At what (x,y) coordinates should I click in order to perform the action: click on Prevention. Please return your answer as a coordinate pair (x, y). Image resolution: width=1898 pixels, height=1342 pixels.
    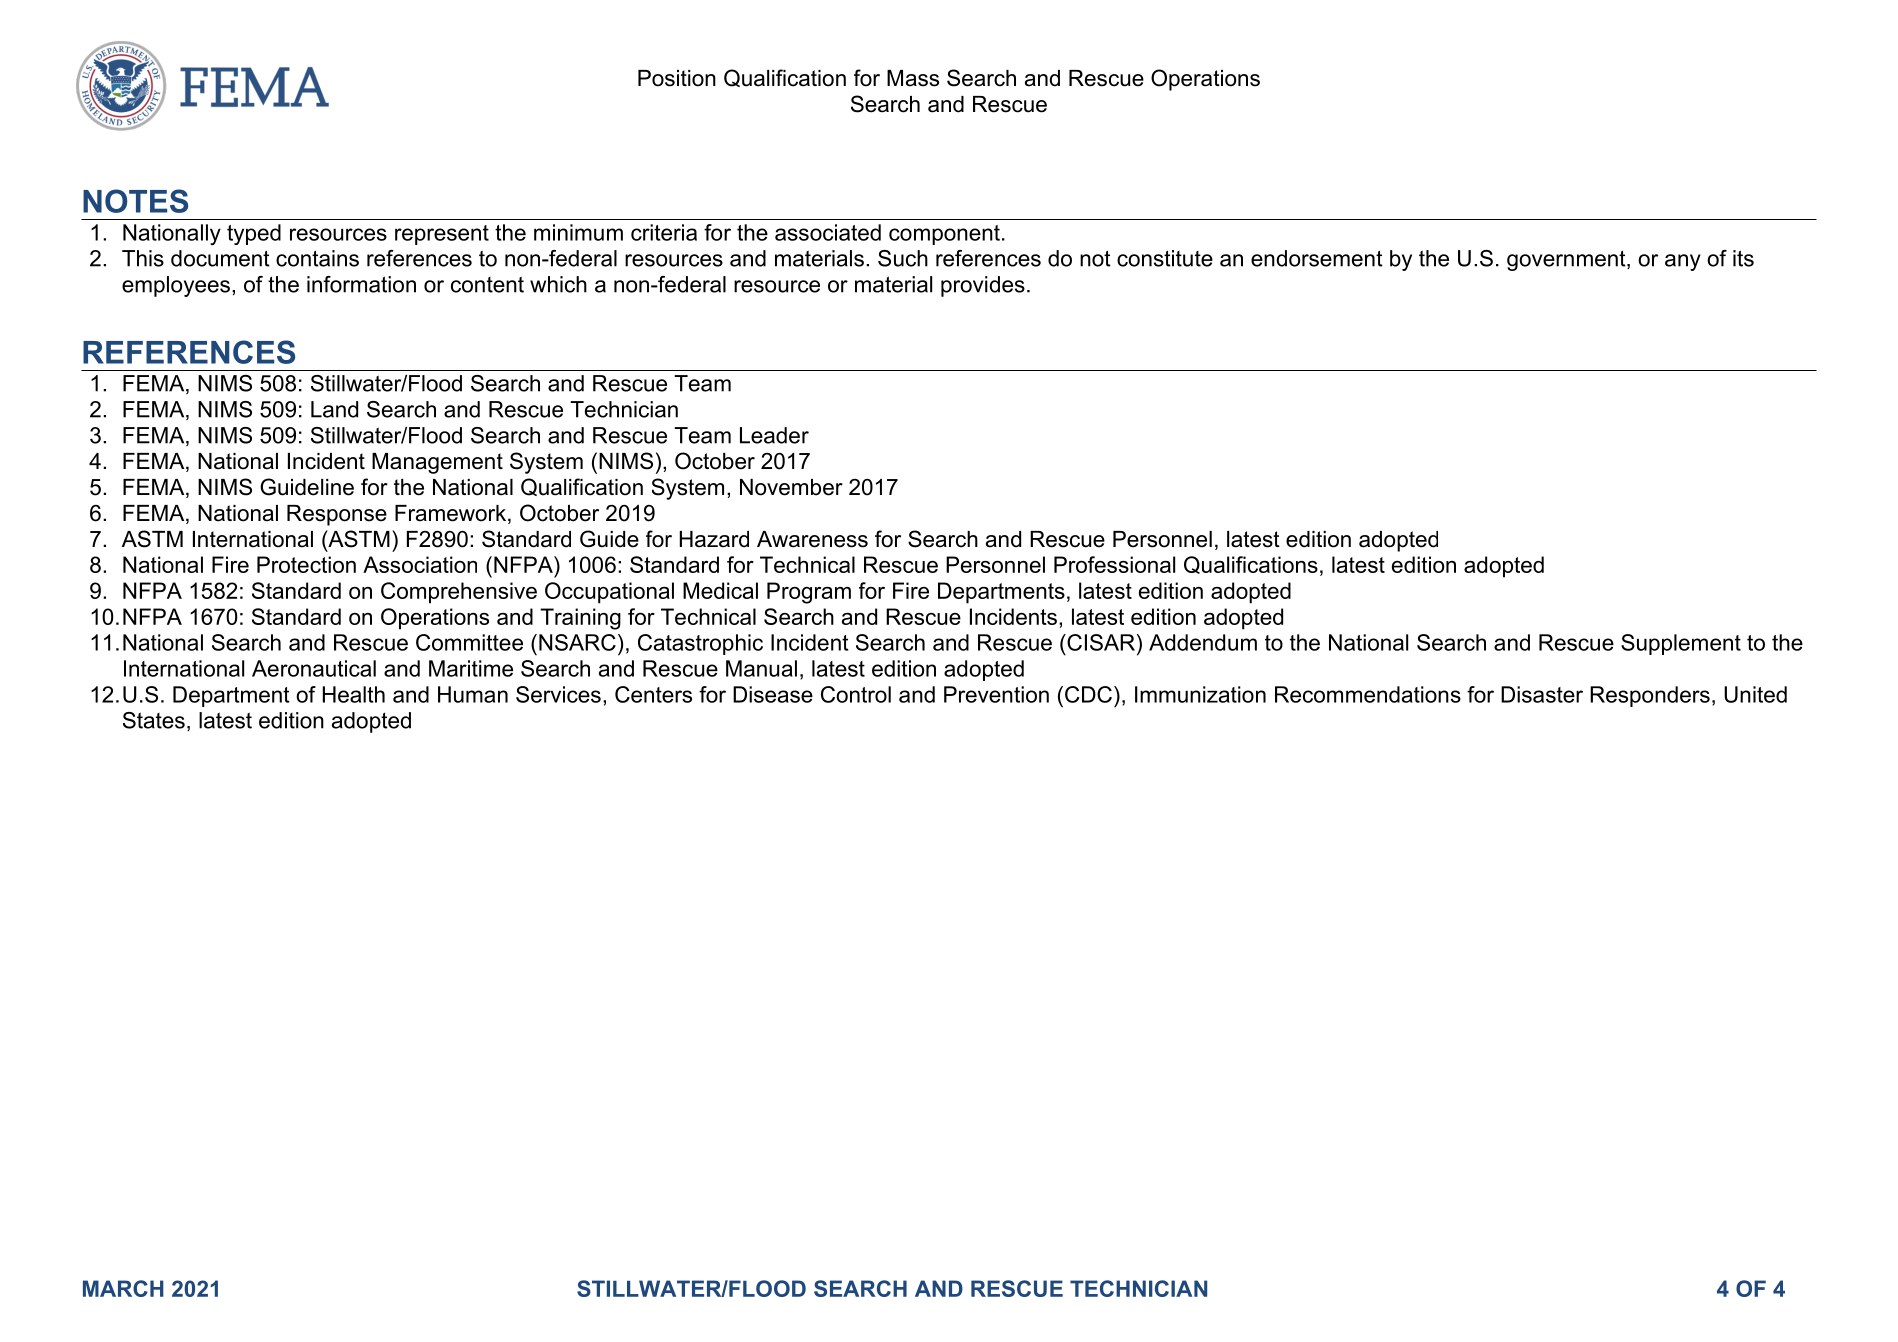
    Looking at the image, I should click on (996, 694).
